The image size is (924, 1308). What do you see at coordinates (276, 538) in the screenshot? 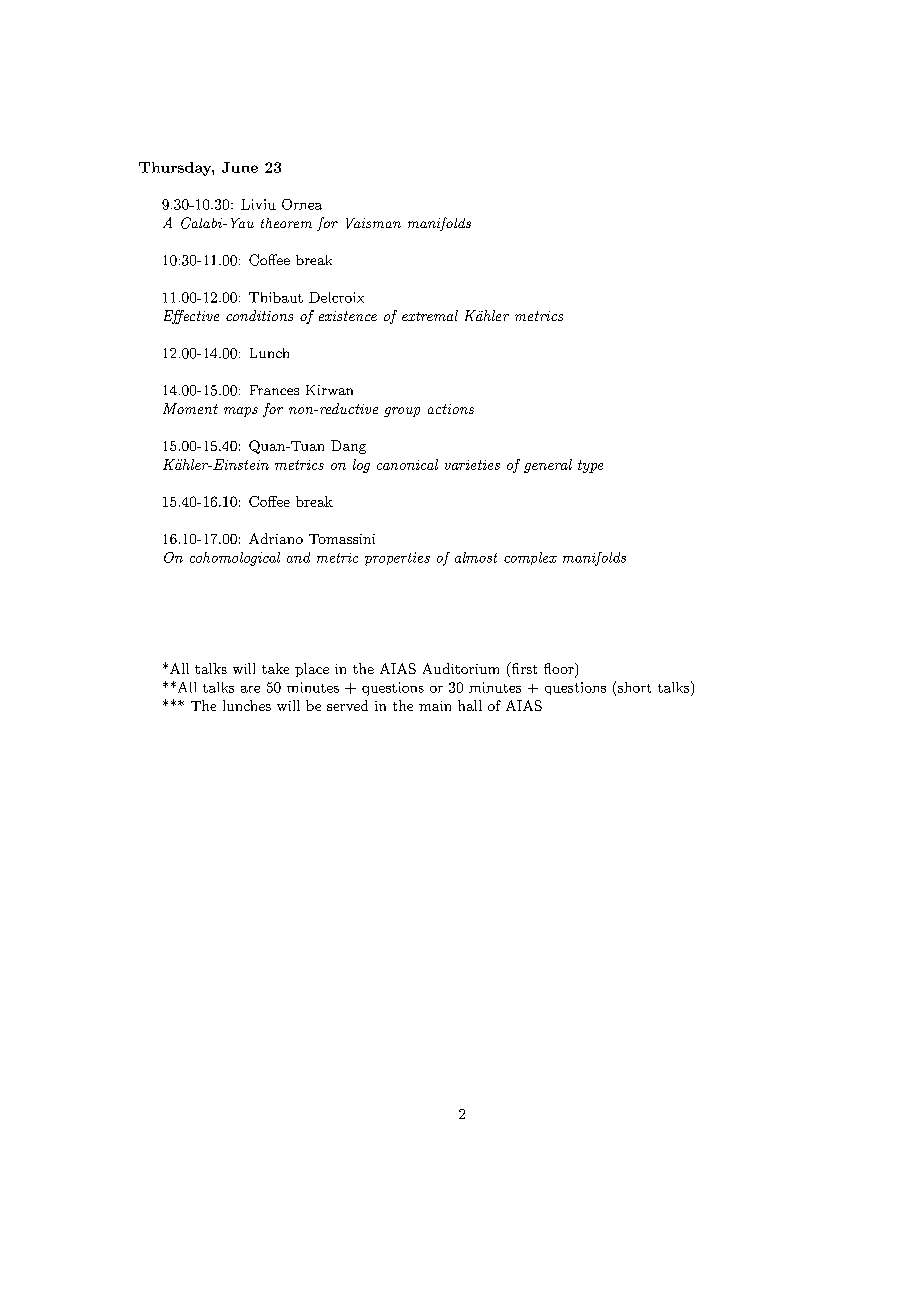
I see `Adriano` at bounding box center [276, 538].
